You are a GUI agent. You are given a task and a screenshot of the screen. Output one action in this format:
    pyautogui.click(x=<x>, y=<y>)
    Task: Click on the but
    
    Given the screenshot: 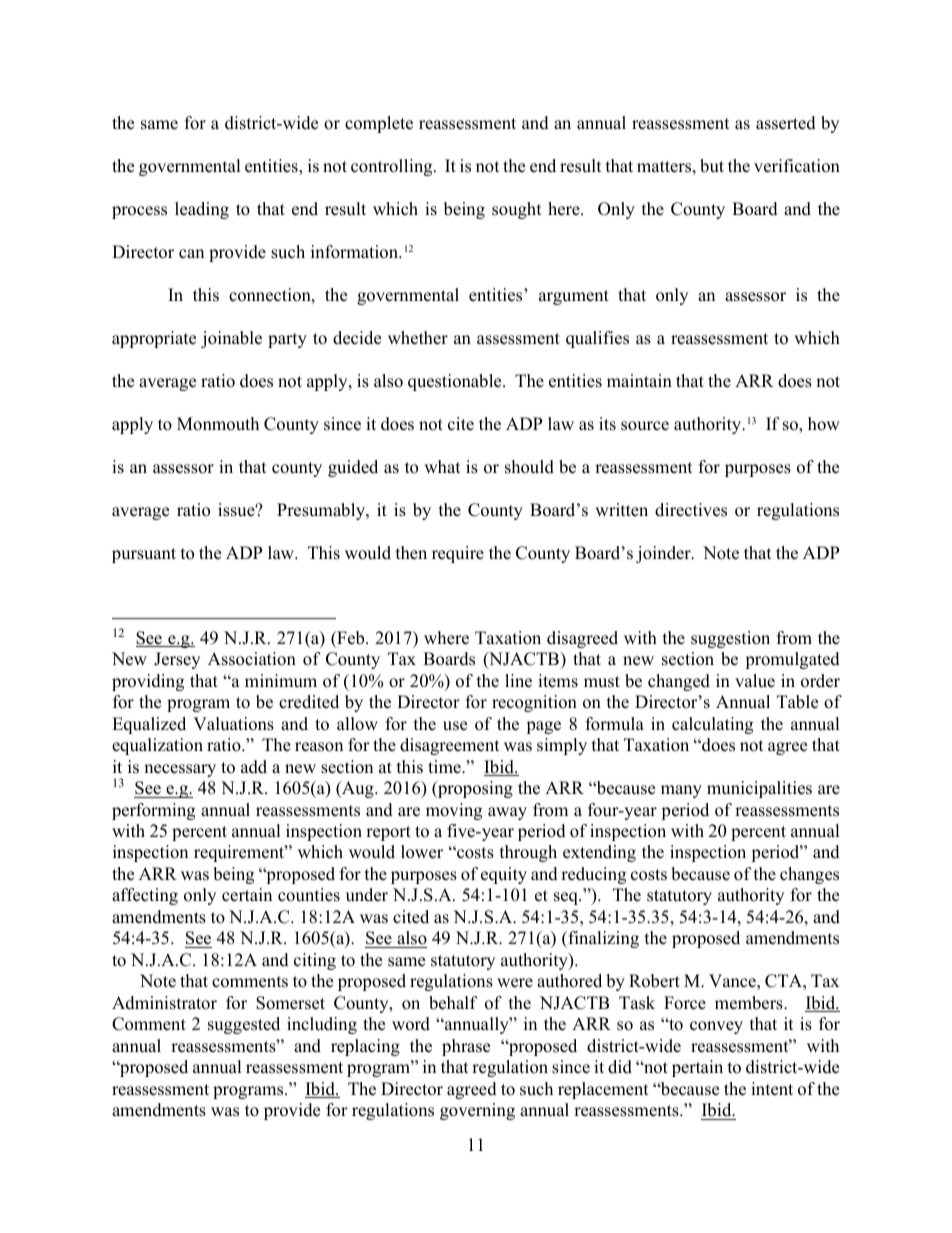 What is the action you would take?
    pyautogui.click(x=712, y=166)
